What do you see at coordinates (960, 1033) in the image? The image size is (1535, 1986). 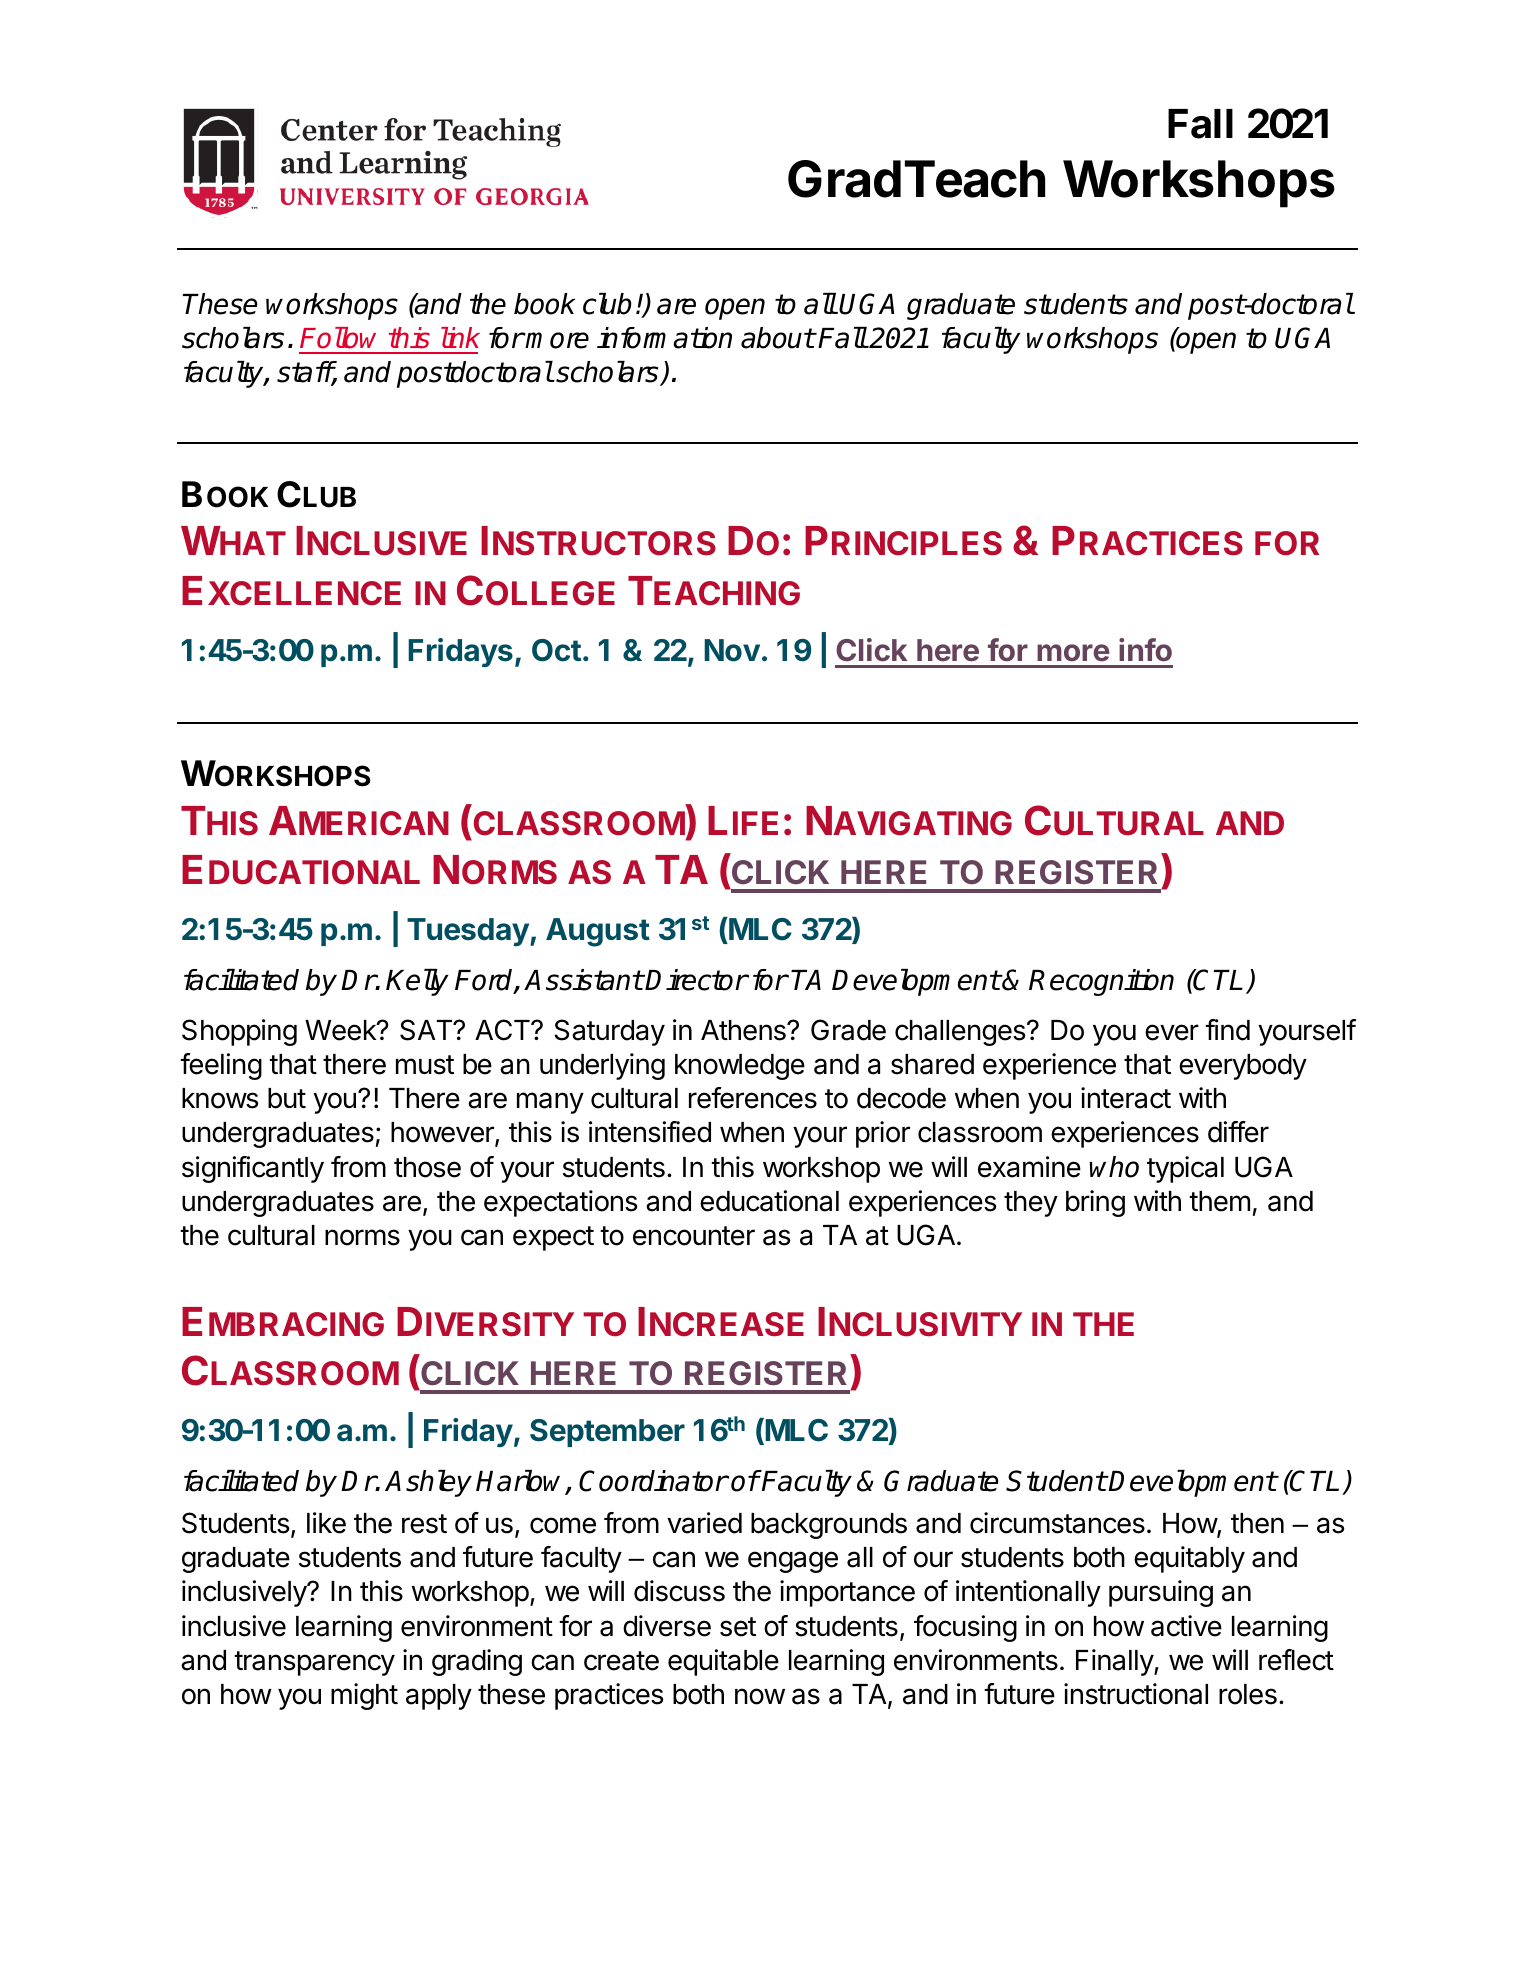 I see `challenges` at bounding box center [960, 1033].
